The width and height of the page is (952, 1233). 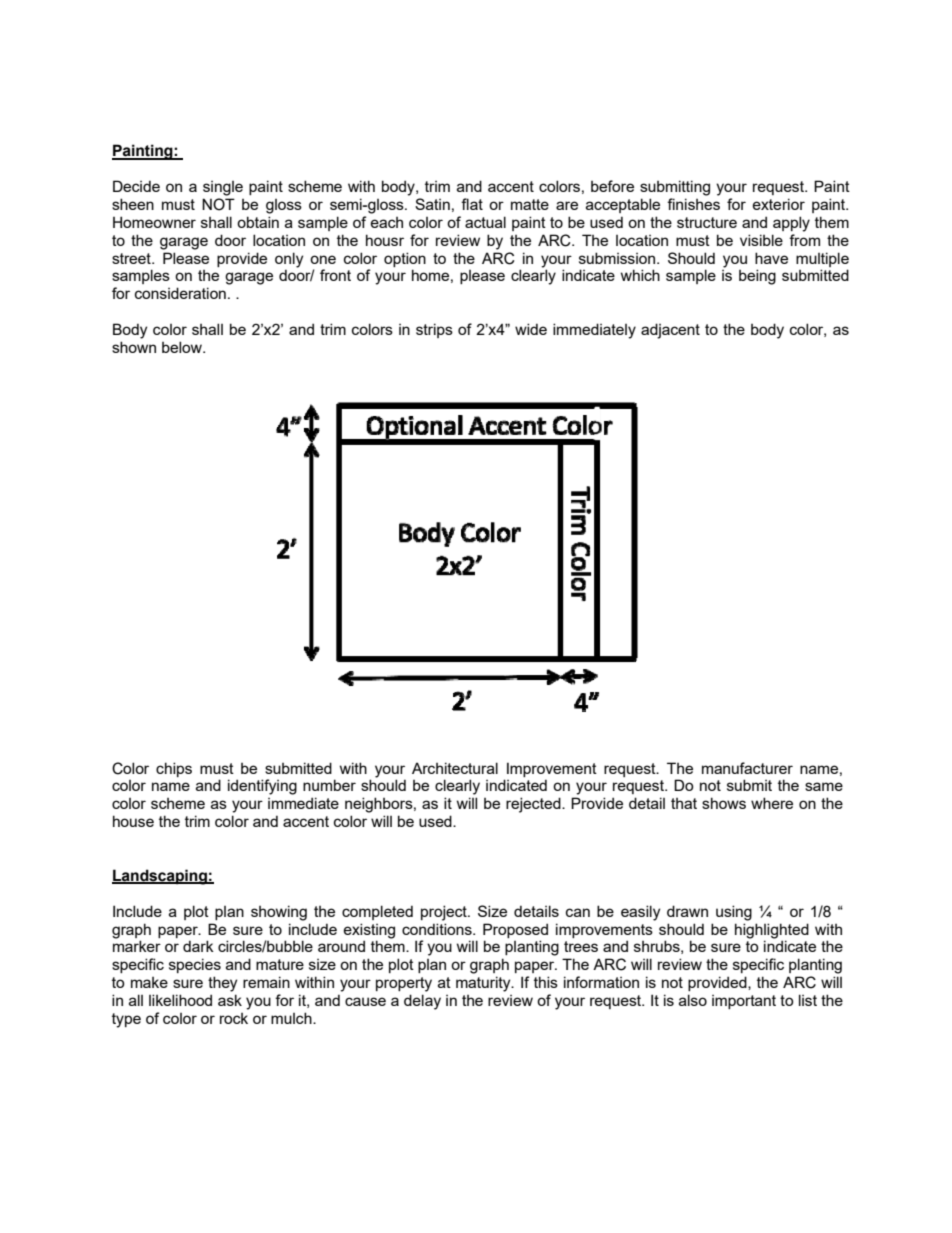 What do you see at coordinates (707, 222) in the page?
I see `structure` at bounding box center [707, 222].
